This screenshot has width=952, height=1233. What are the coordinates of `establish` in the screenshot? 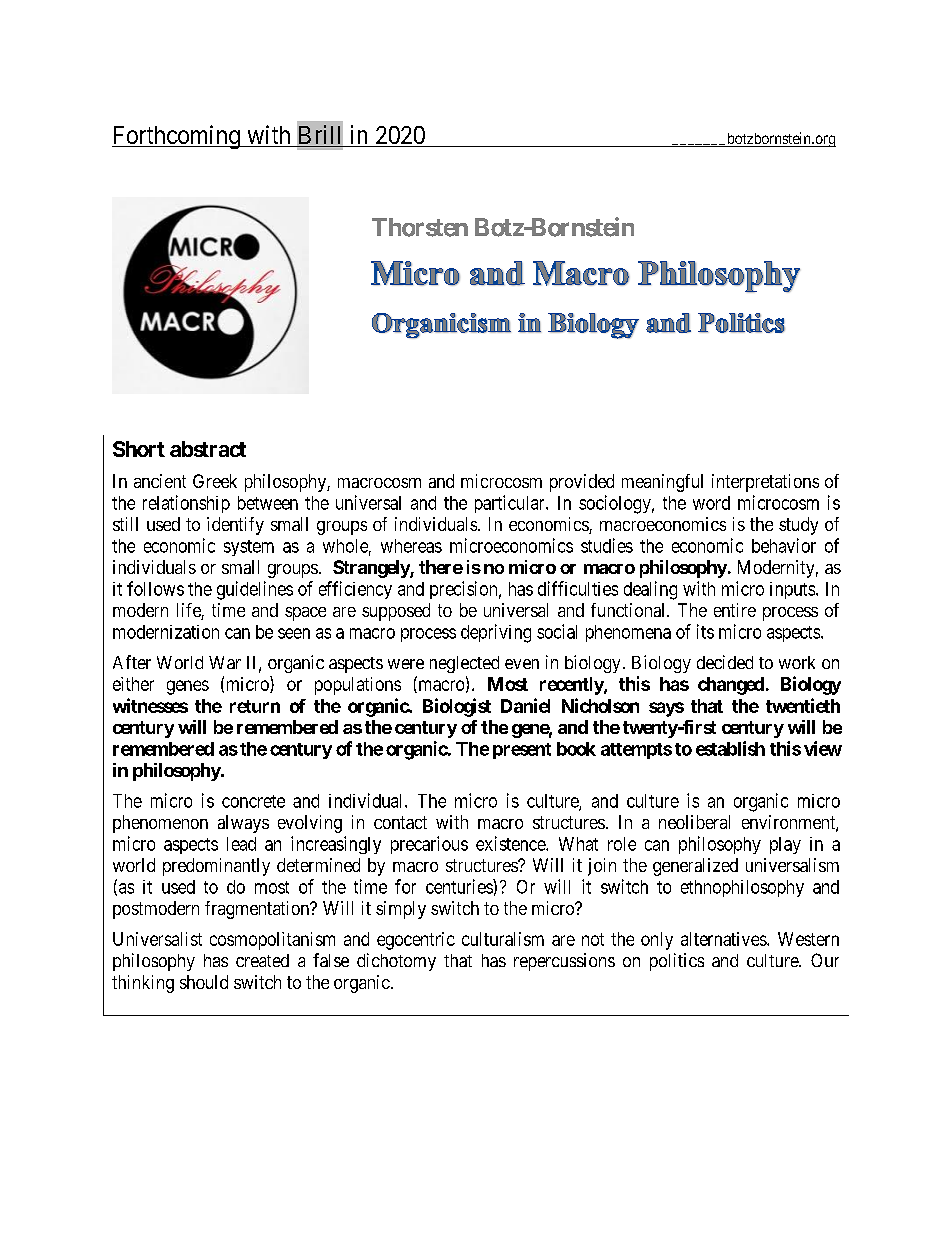 It's located at (730, 748).
